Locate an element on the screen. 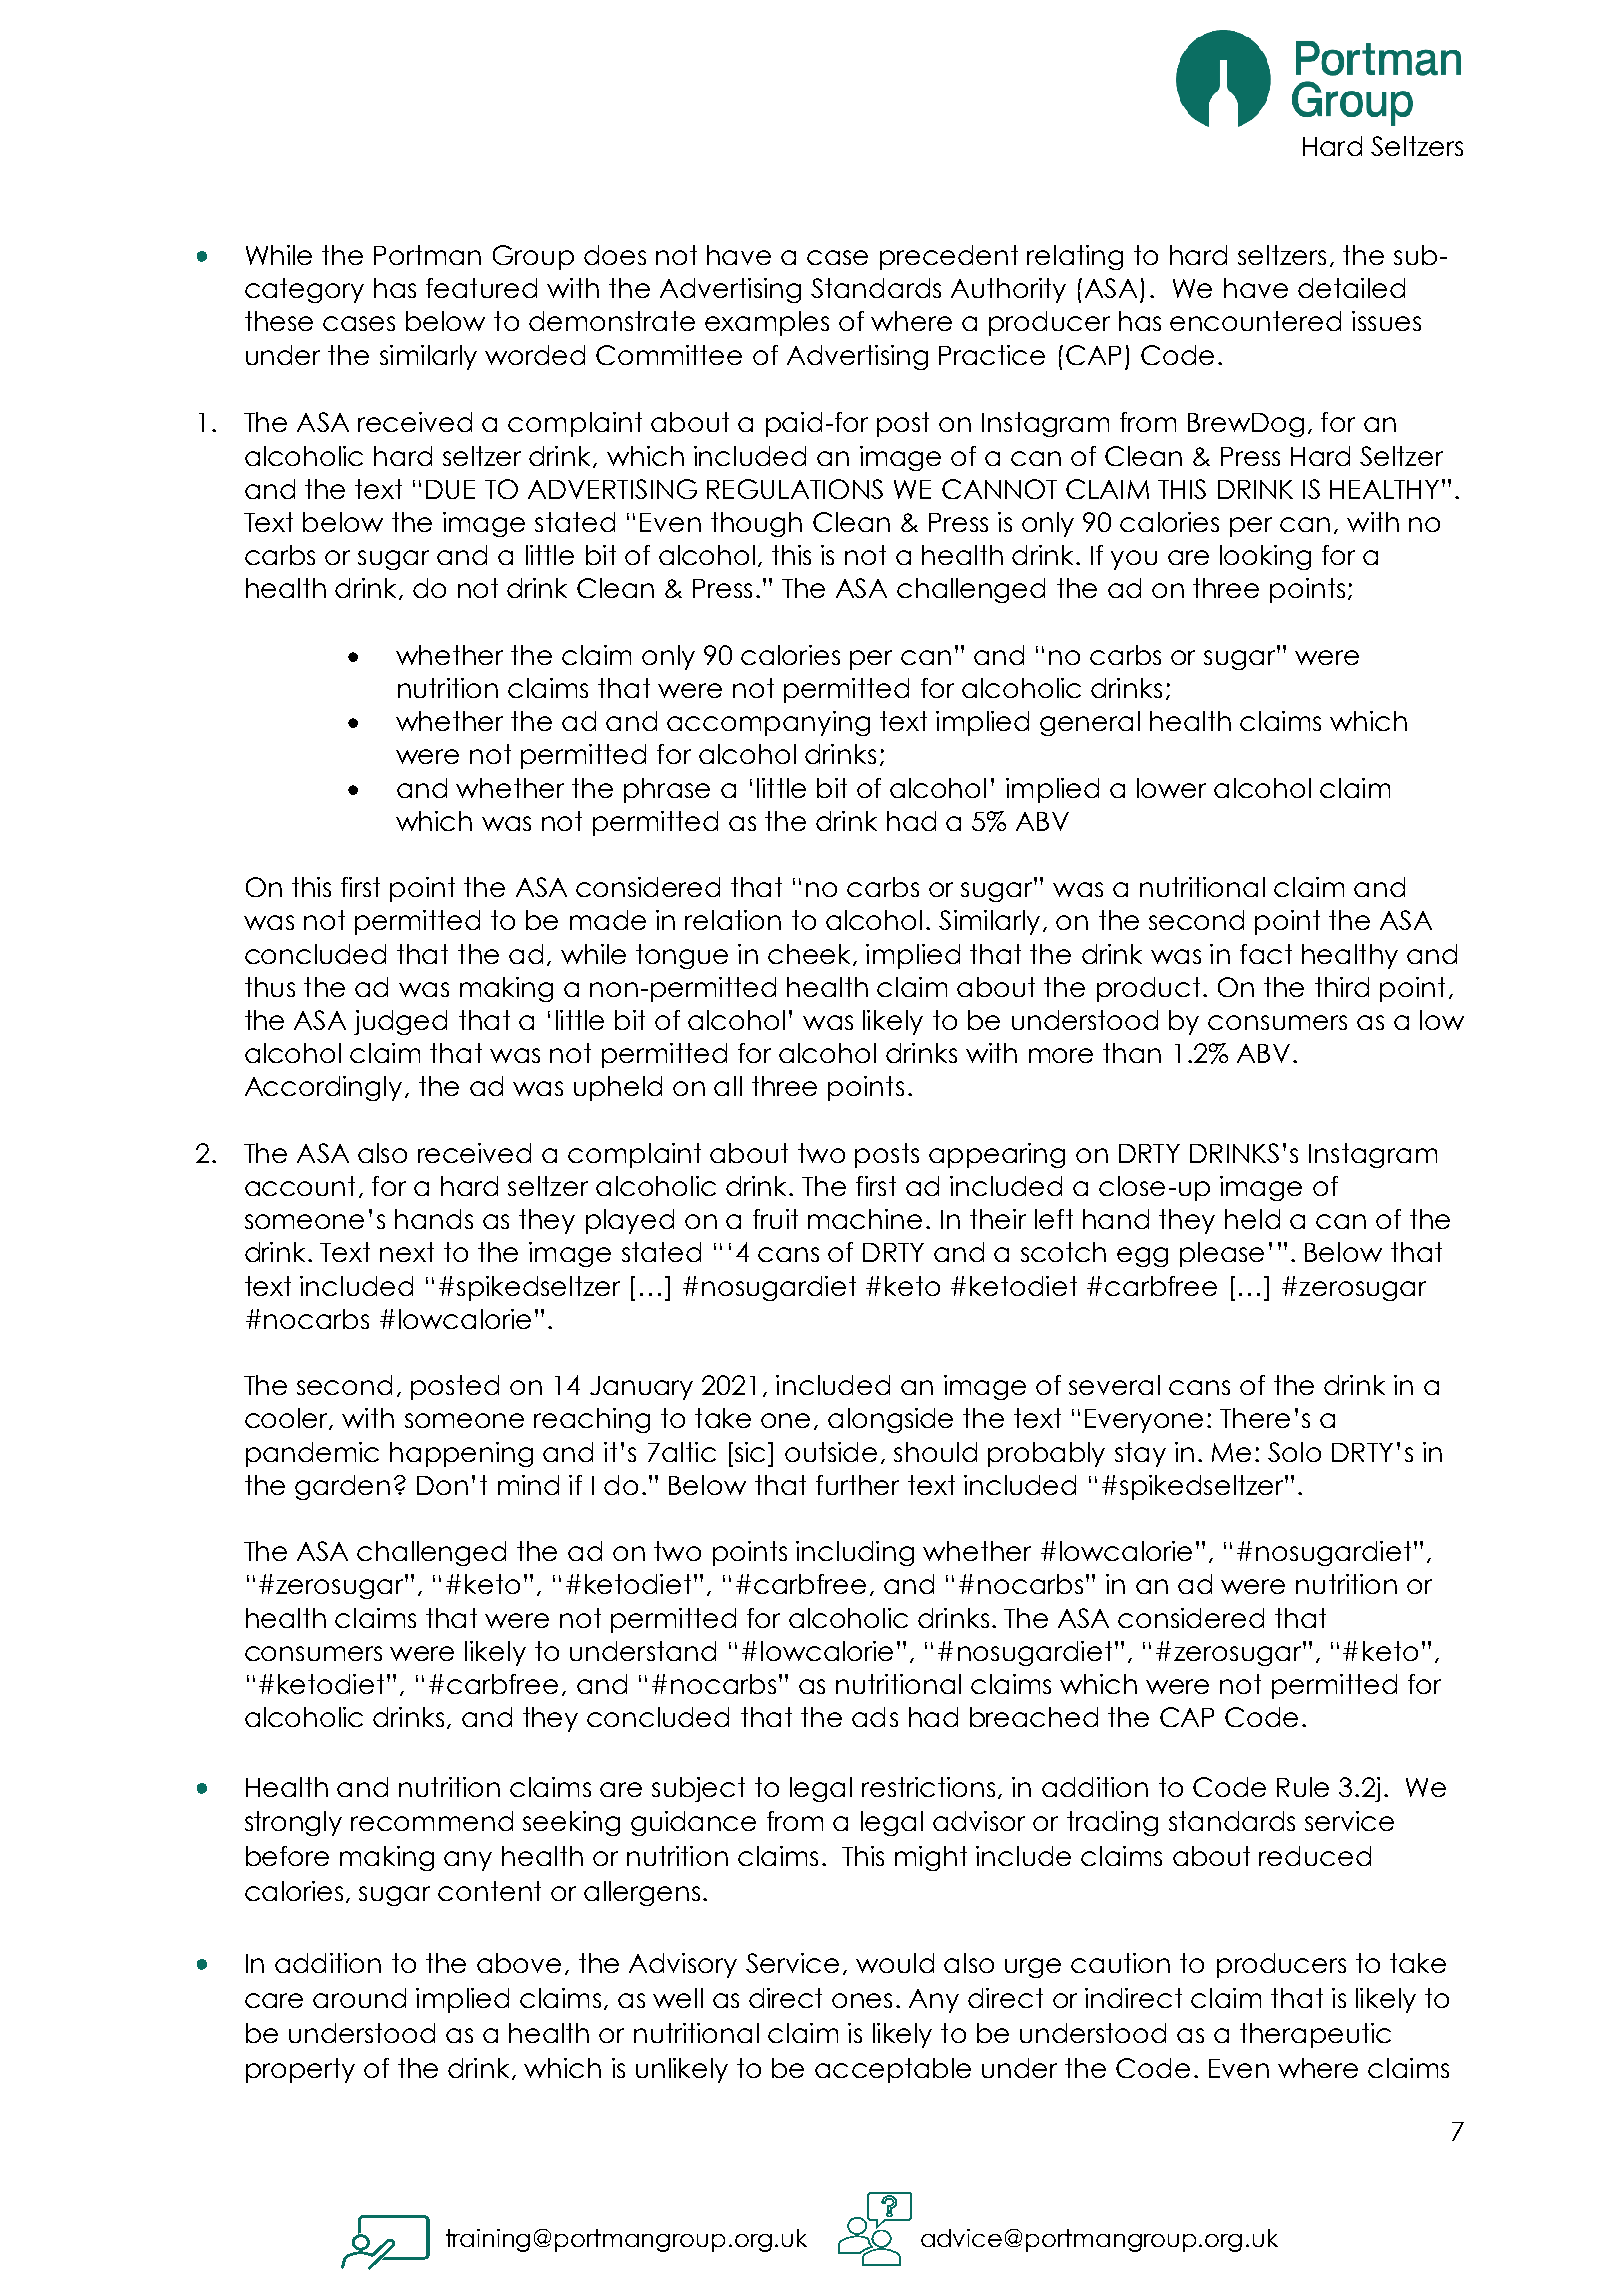 The height and width of the screenshot is (2279, 1611). examples is located at coordinates (767, 323).
